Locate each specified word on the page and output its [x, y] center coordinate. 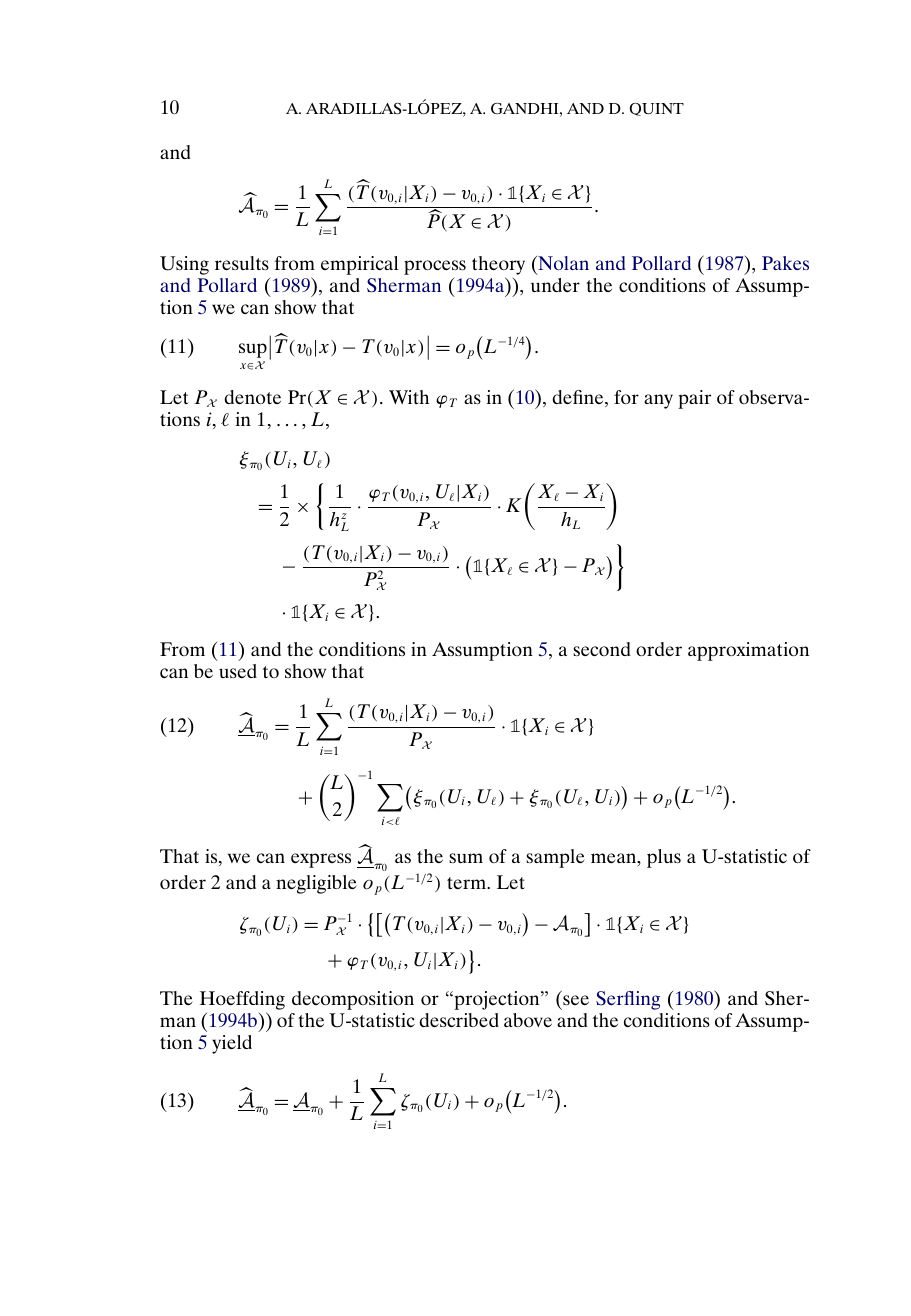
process [435, 267]
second [602, 649]
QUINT [656, 109]
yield [232, 1044]
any [658, 401]
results [242, 263]
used [238, 671]
